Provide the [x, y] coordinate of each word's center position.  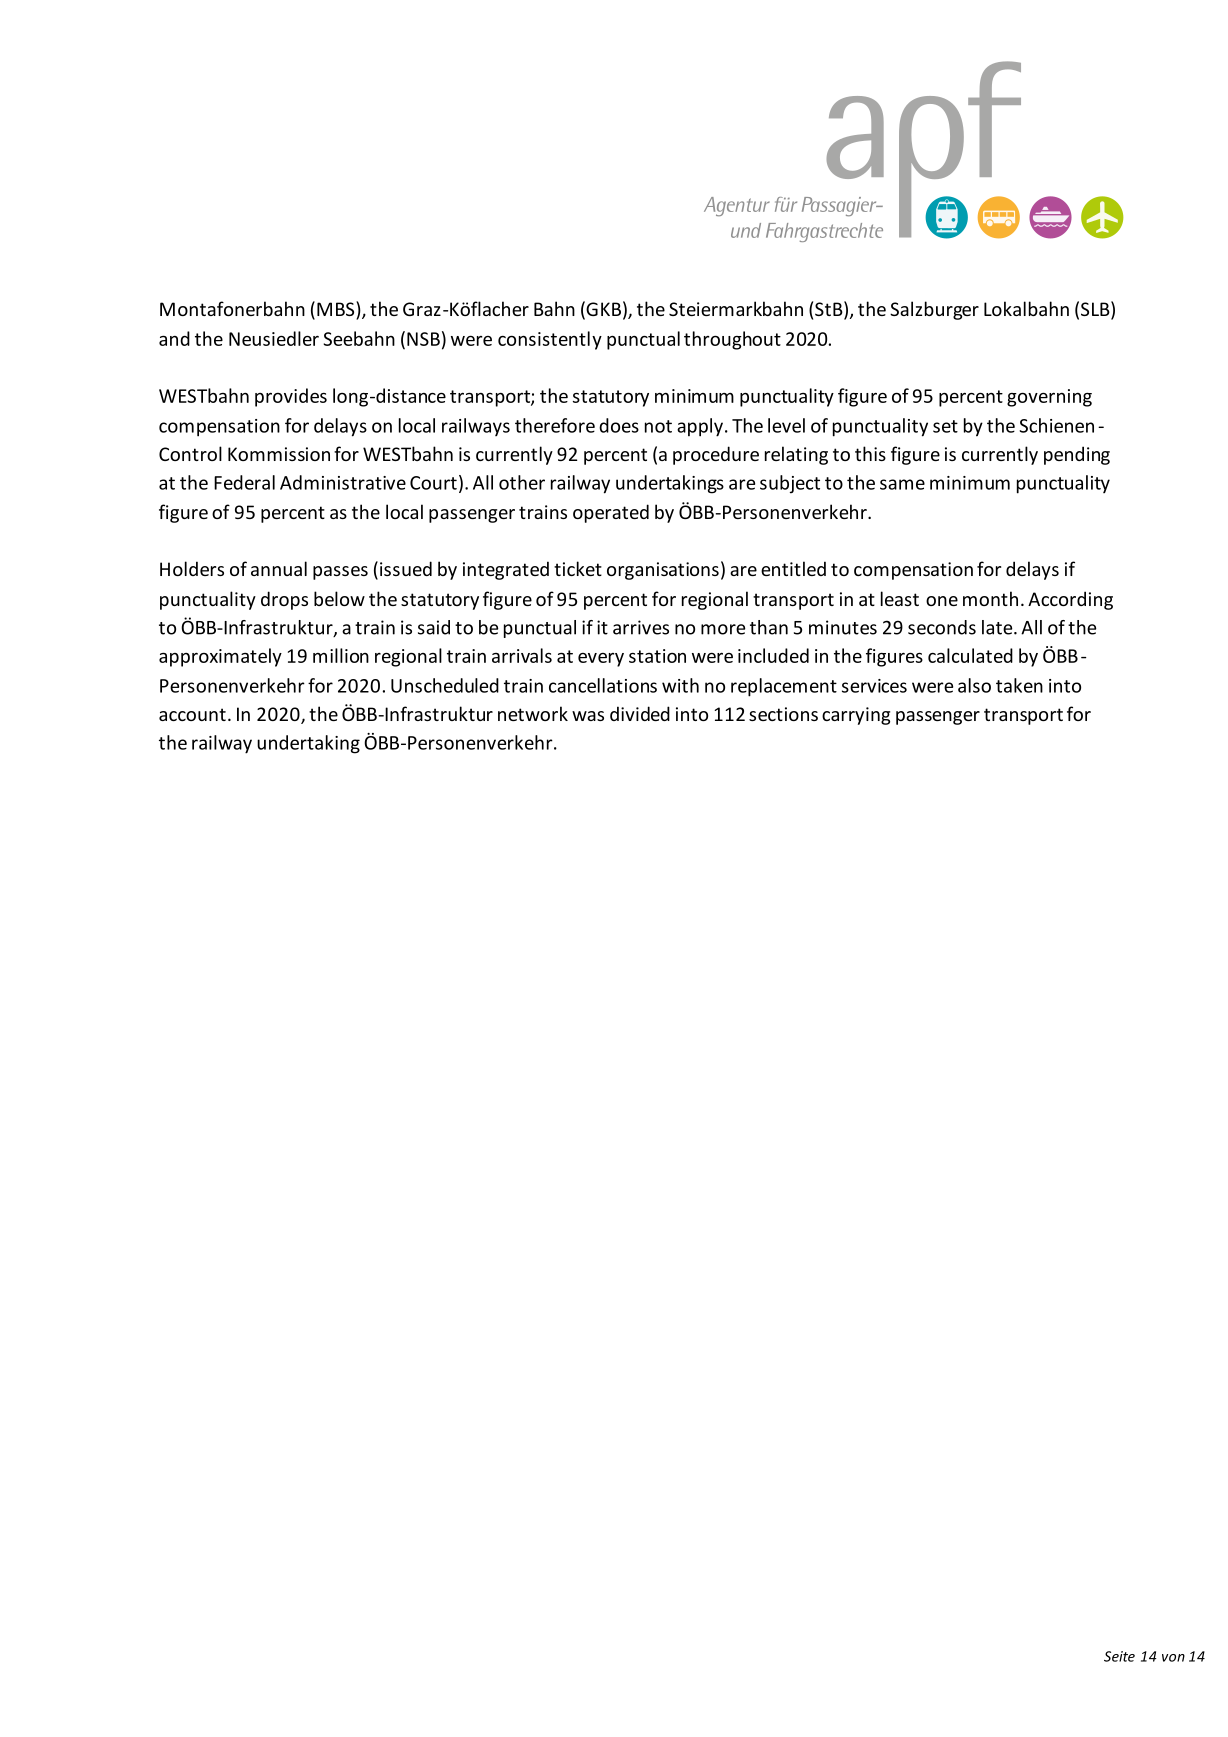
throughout [732, 340]
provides [291, 397]
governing [1049, 398]
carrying [856, 716]
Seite [1119, 1656]
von [1173, 1658]
